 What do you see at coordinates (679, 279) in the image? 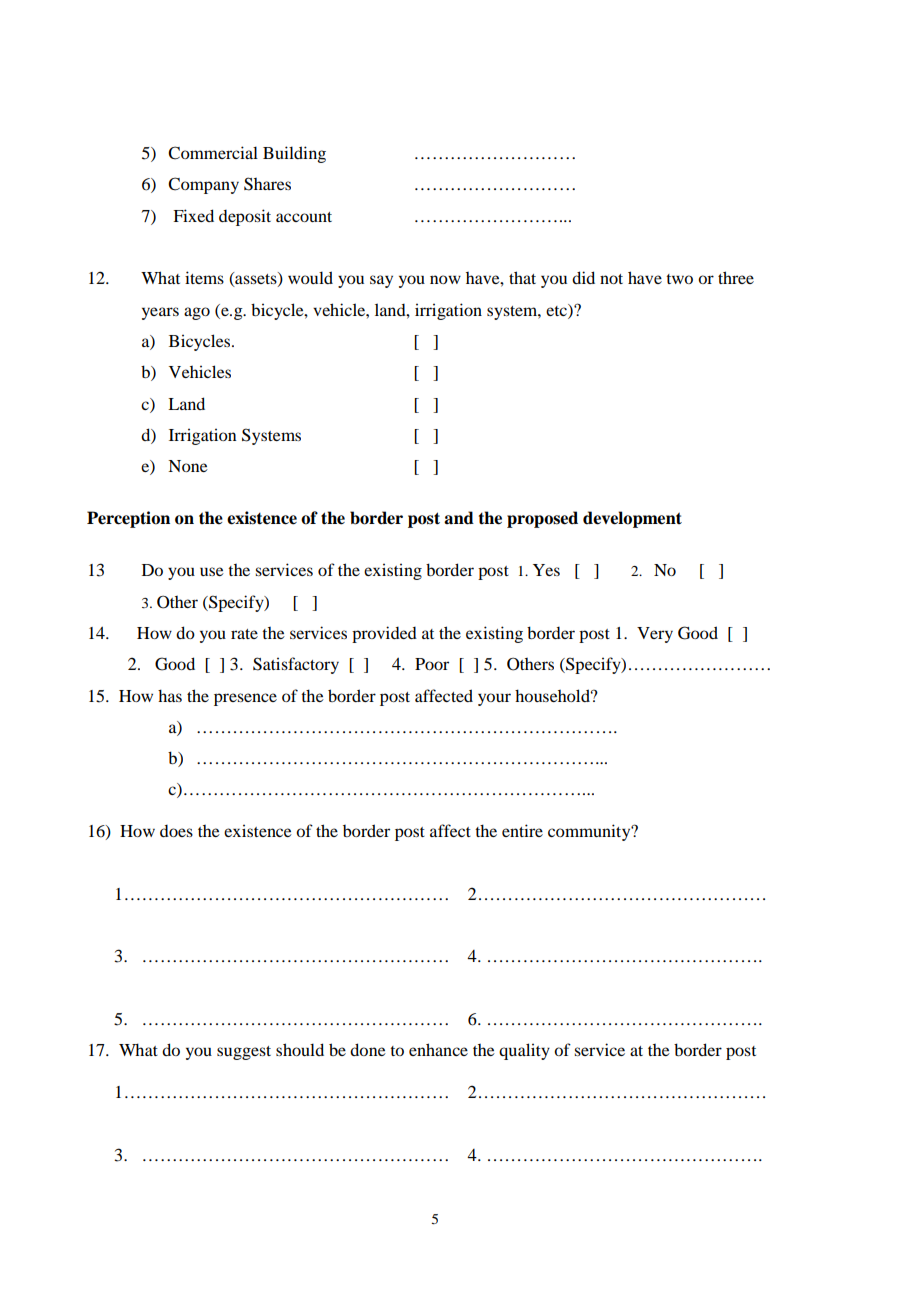
I see `two` at bounding box center [679, 279].
